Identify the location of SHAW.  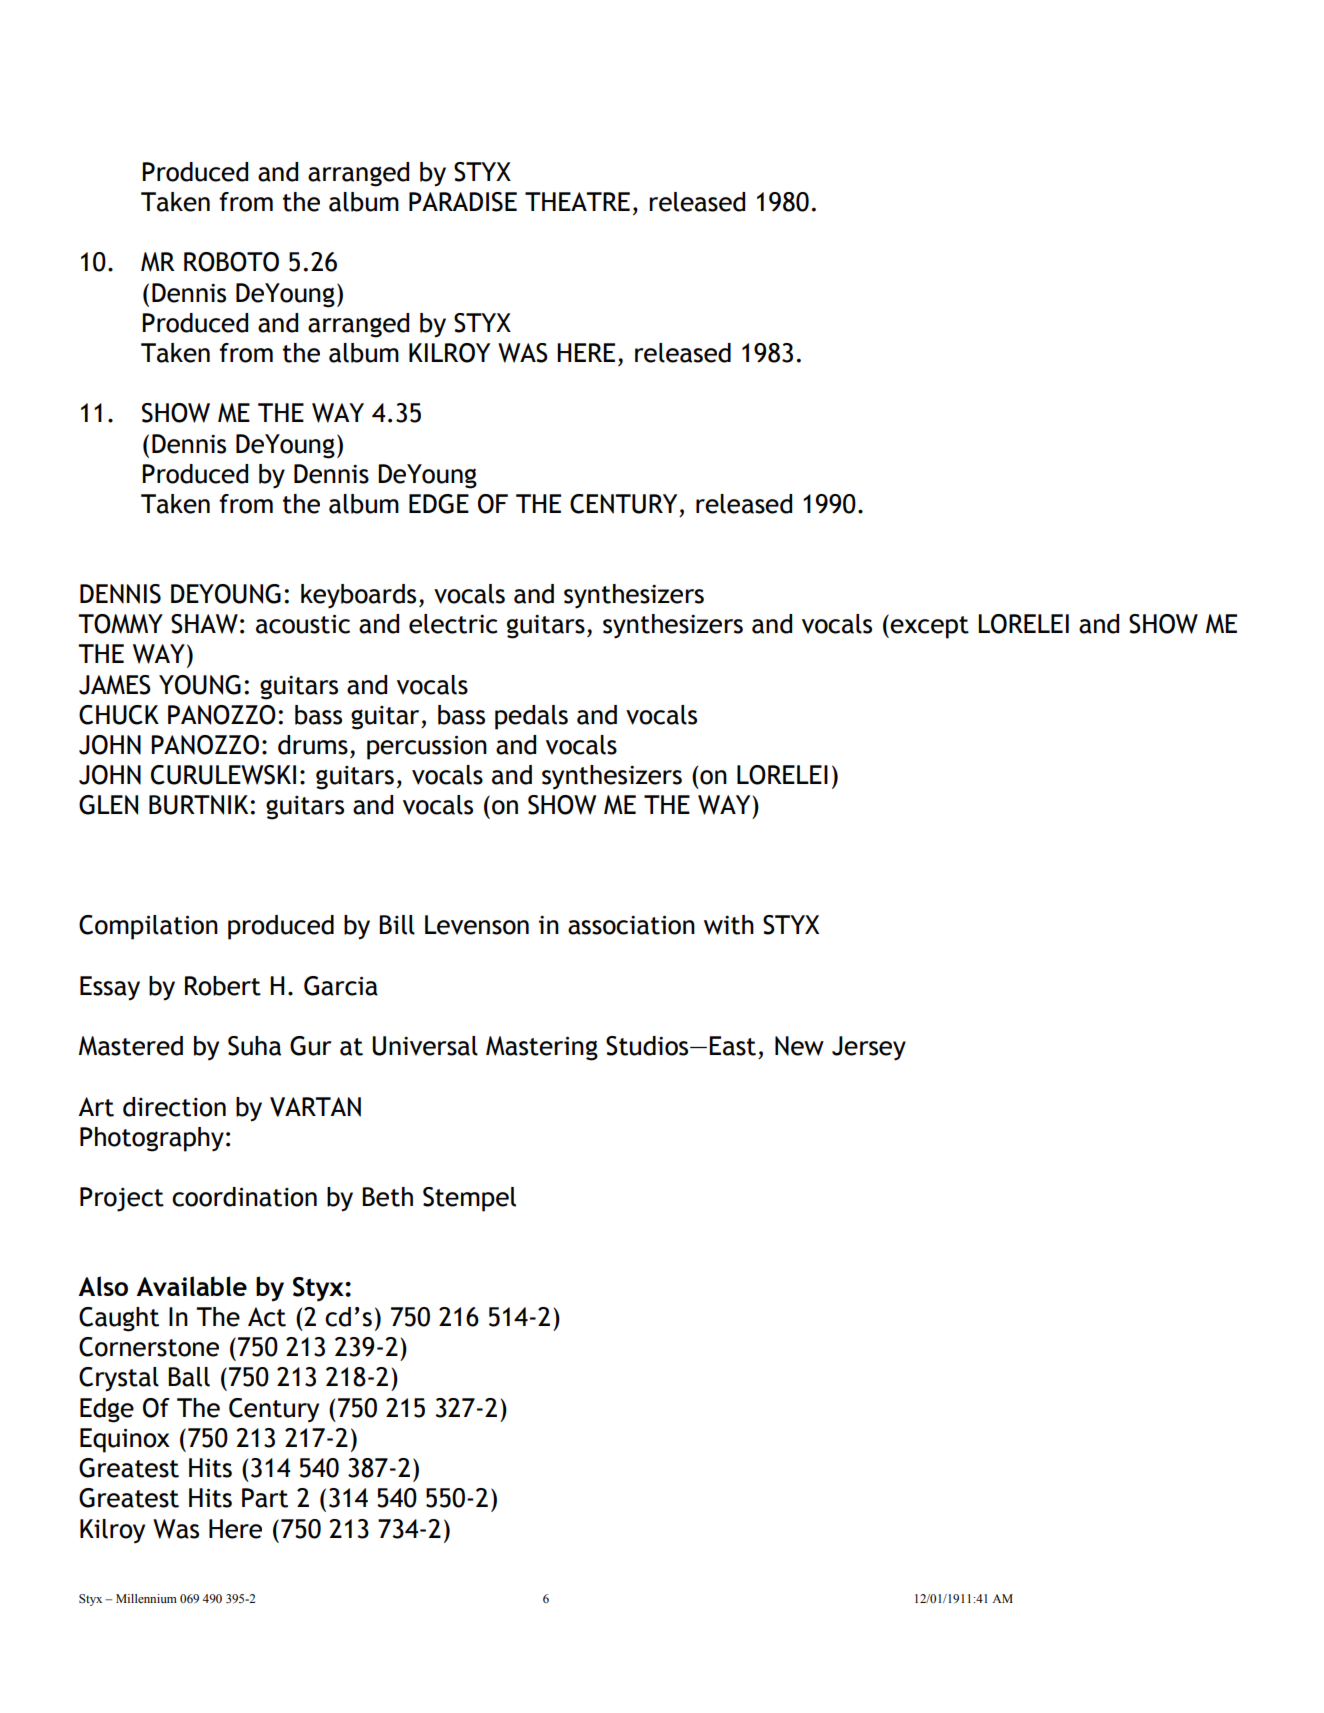
(204, 624).
